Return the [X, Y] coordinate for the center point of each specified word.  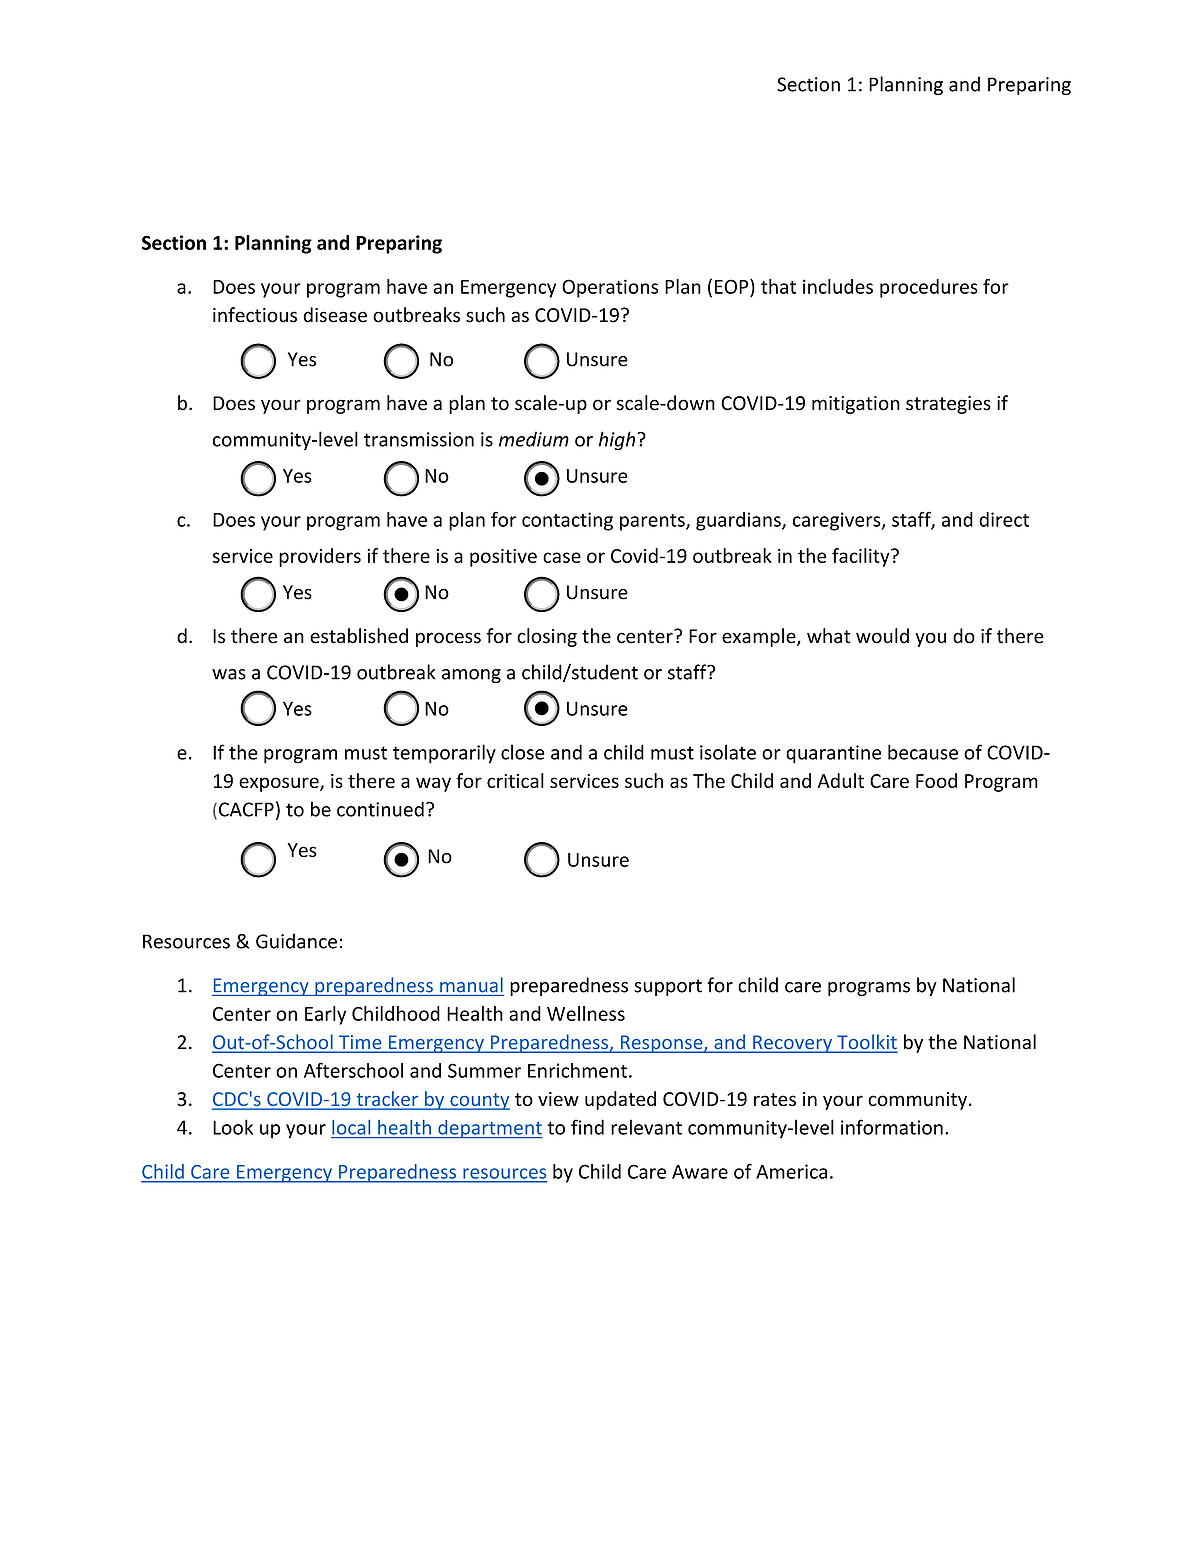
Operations [610, 288]
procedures [929, 288]
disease [335, 315]
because [923, 752]
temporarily [444, 754]
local [351, 1127]
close [523, 752]
